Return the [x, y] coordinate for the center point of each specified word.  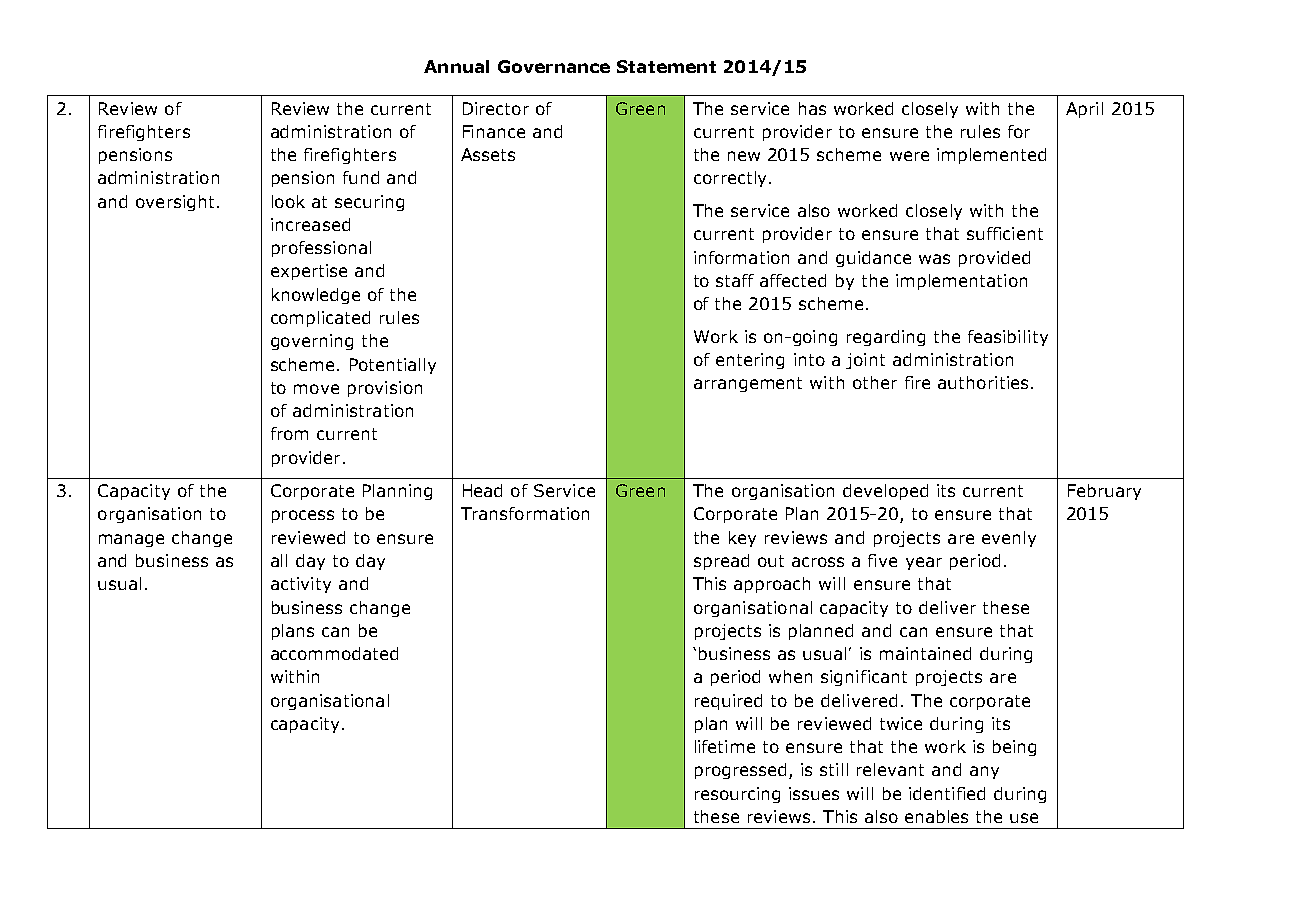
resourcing [737, 795]
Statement [666, 66]
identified [947, 793]
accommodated [334, 653]
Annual [456, 66]
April [1084, 110]
